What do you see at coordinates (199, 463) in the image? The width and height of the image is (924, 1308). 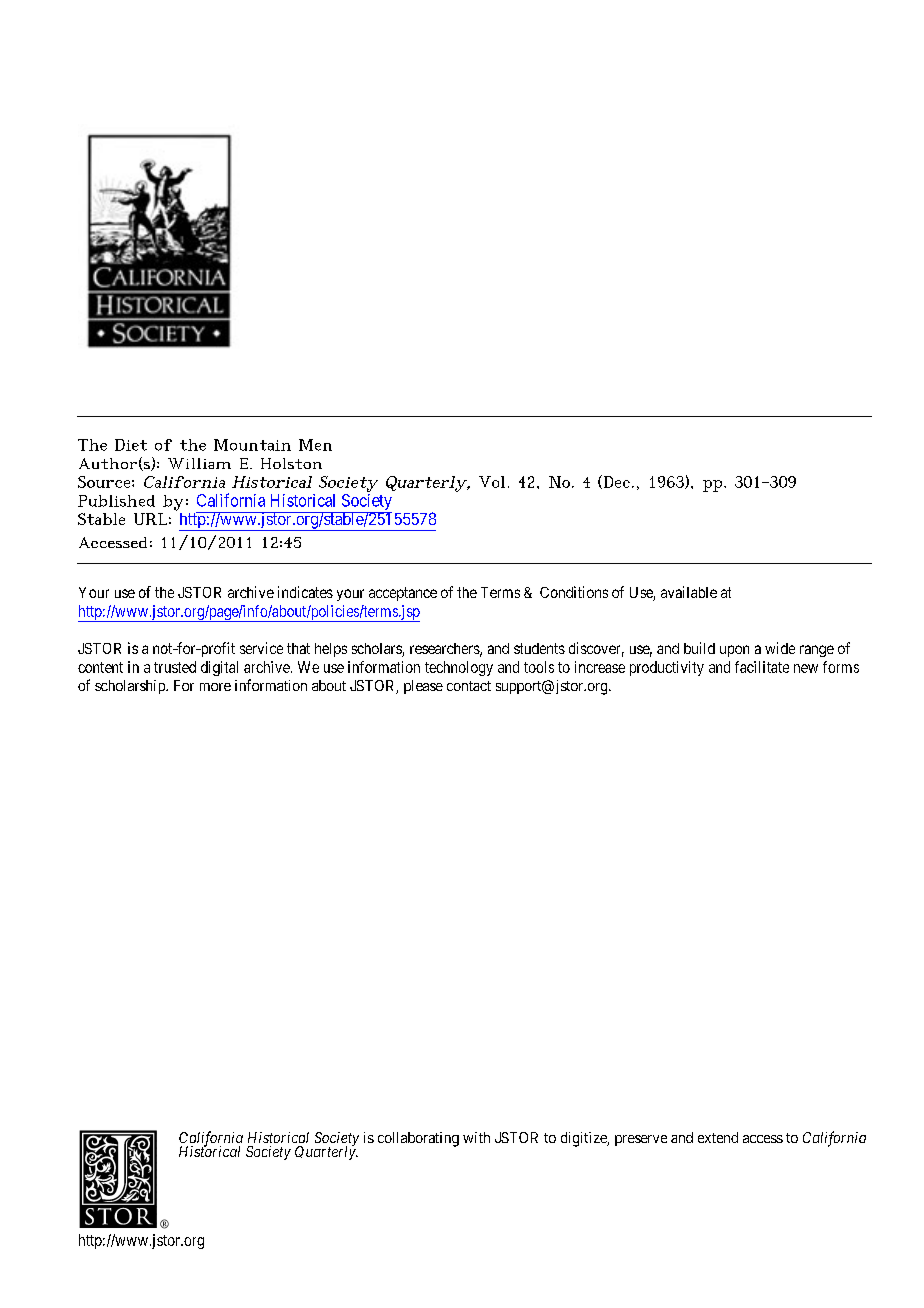 I see `William` at bounding box center [199, 463].
